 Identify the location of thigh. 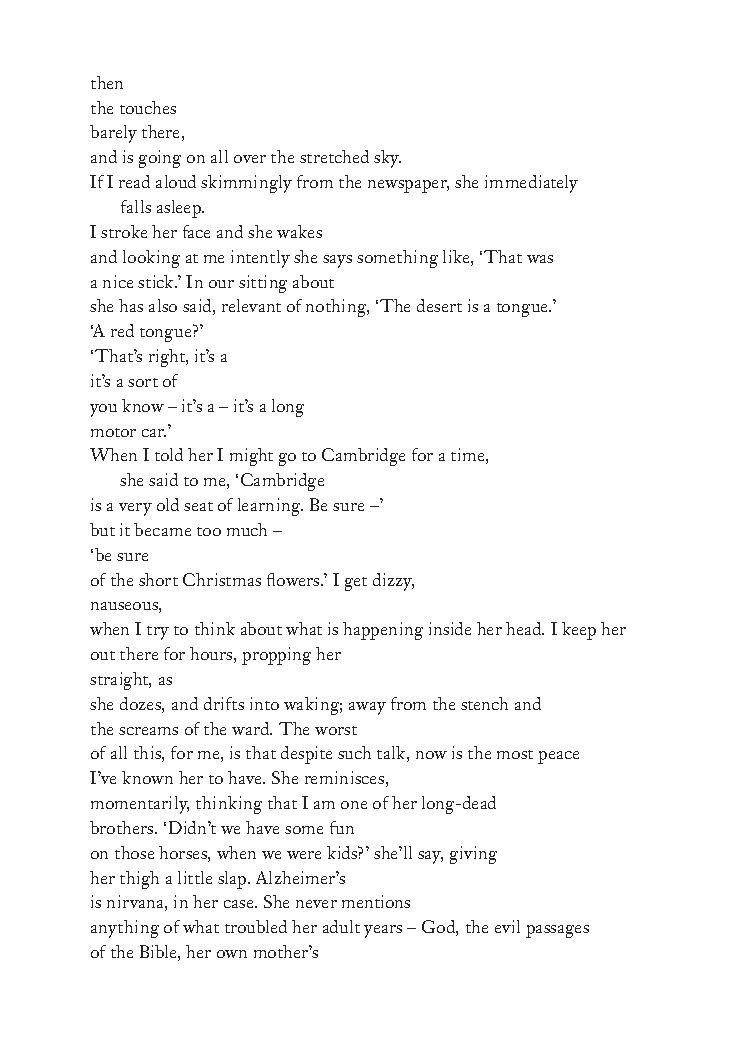
(139, 880).
